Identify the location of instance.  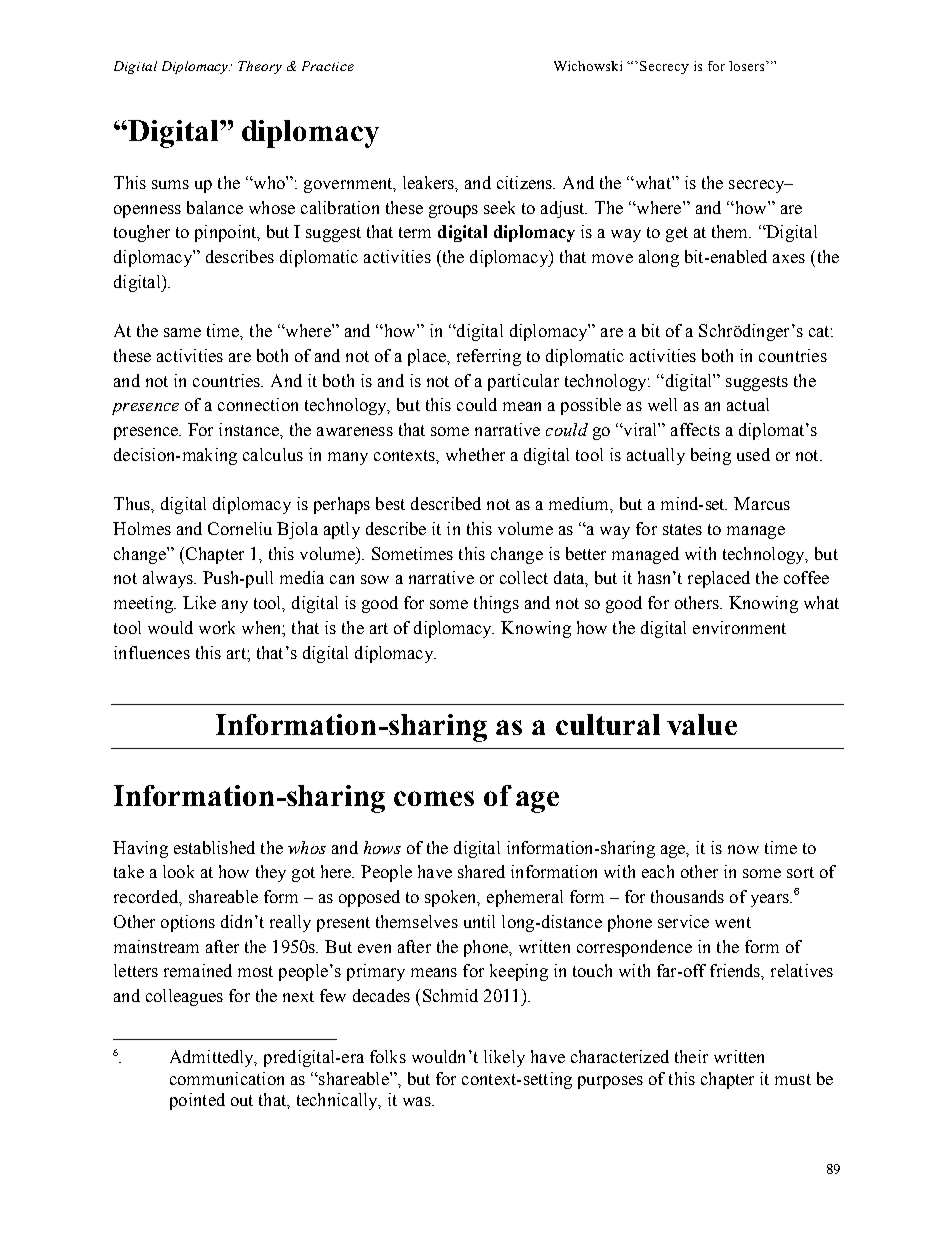
(250, 429).
